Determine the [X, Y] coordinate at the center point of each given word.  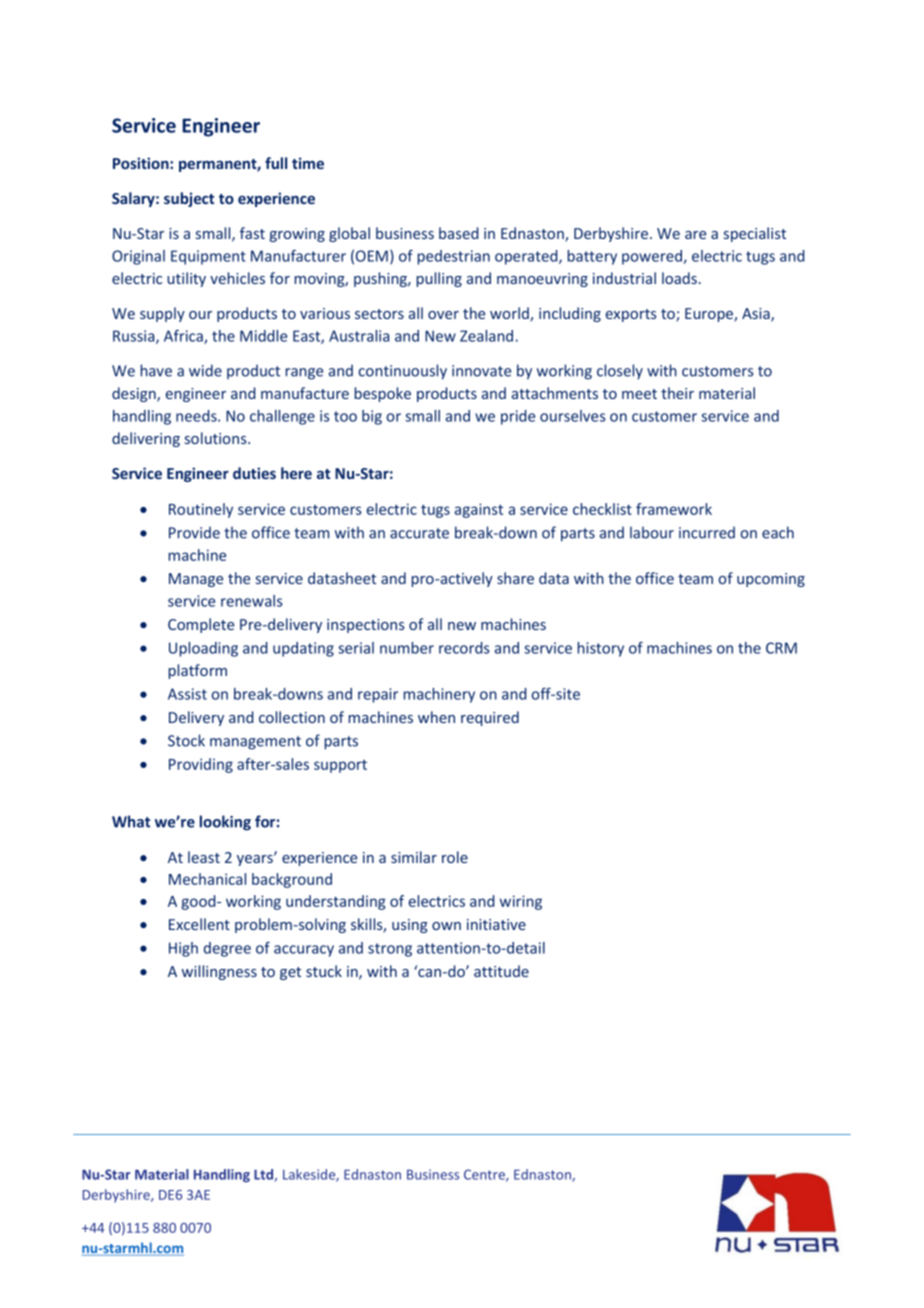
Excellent [199, 924]
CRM [781, 648]
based [459, 233]
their [677, 393]
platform [198, 671]
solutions [217, 438]
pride [518, 417]
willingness [219, 972]
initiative [496, 924]
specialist [755, 234]
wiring [521, 902]
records [464, 648]
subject [189, 199]
